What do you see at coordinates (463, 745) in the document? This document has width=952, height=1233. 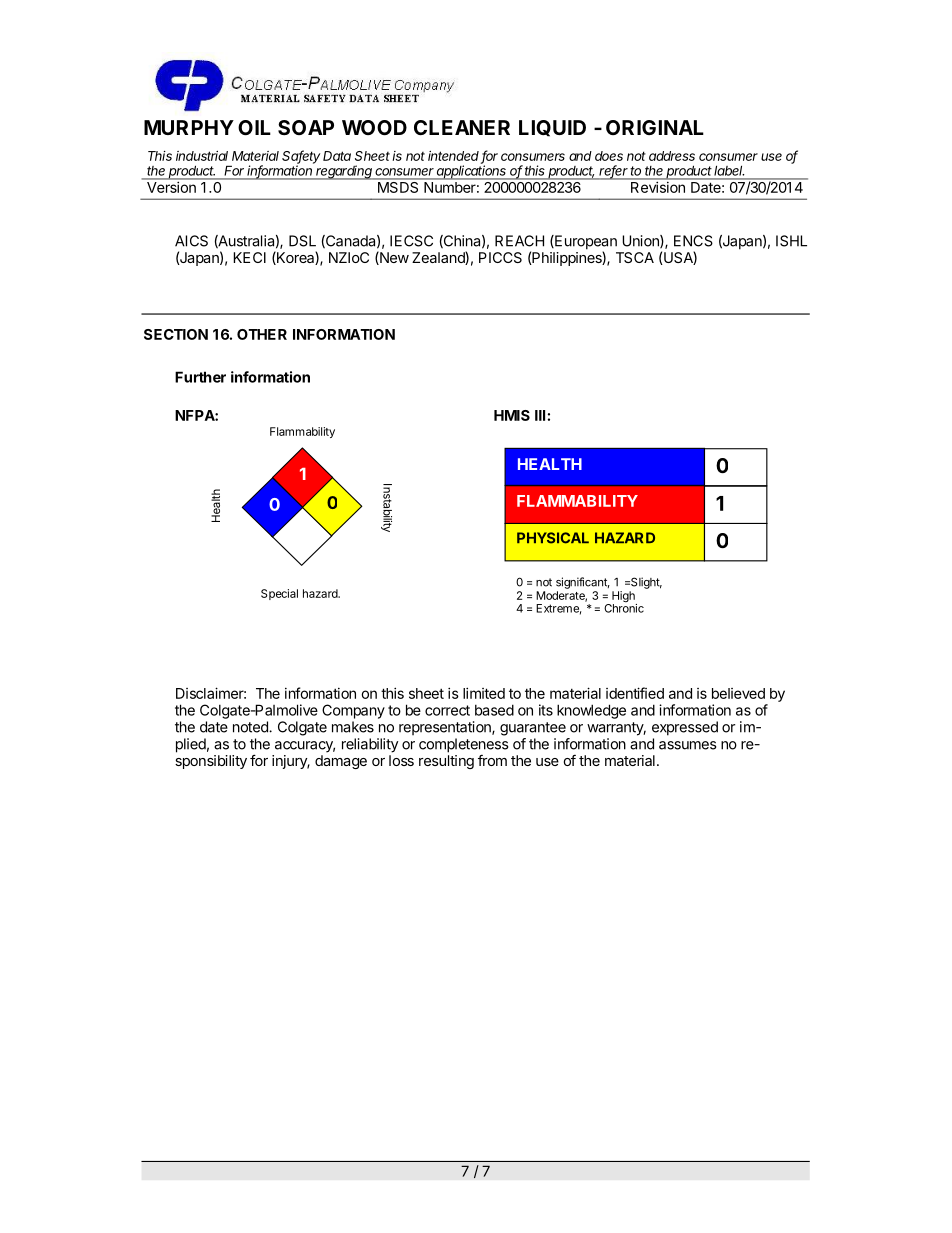 I see `completeness` at bounding box center [463, 745].
